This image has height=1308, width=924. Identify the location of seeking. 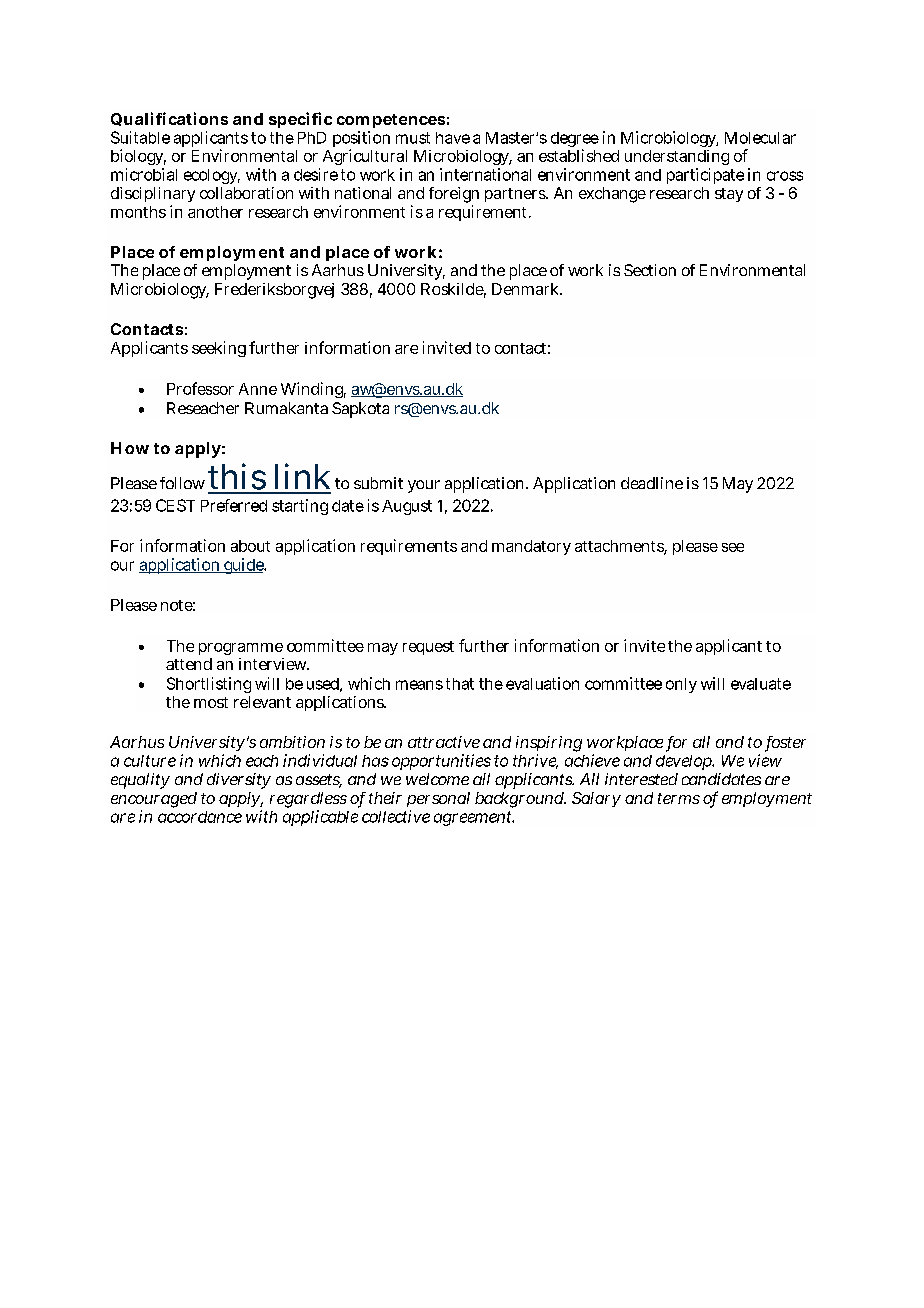
(219, 349).
